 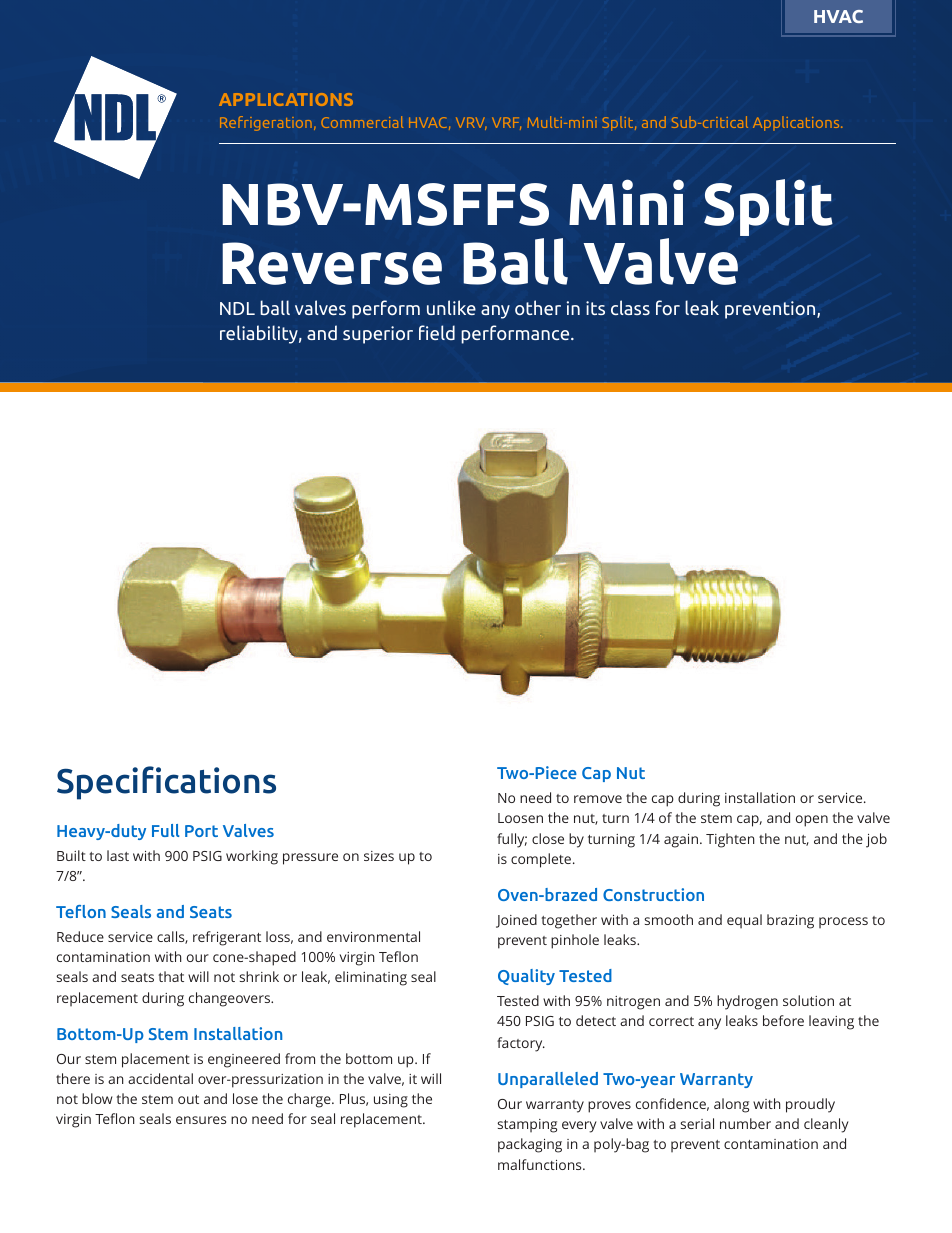 What do you see at coordinates (527, 1126) in the page?
I see `stamping` at bounding box center [527, 1126].
